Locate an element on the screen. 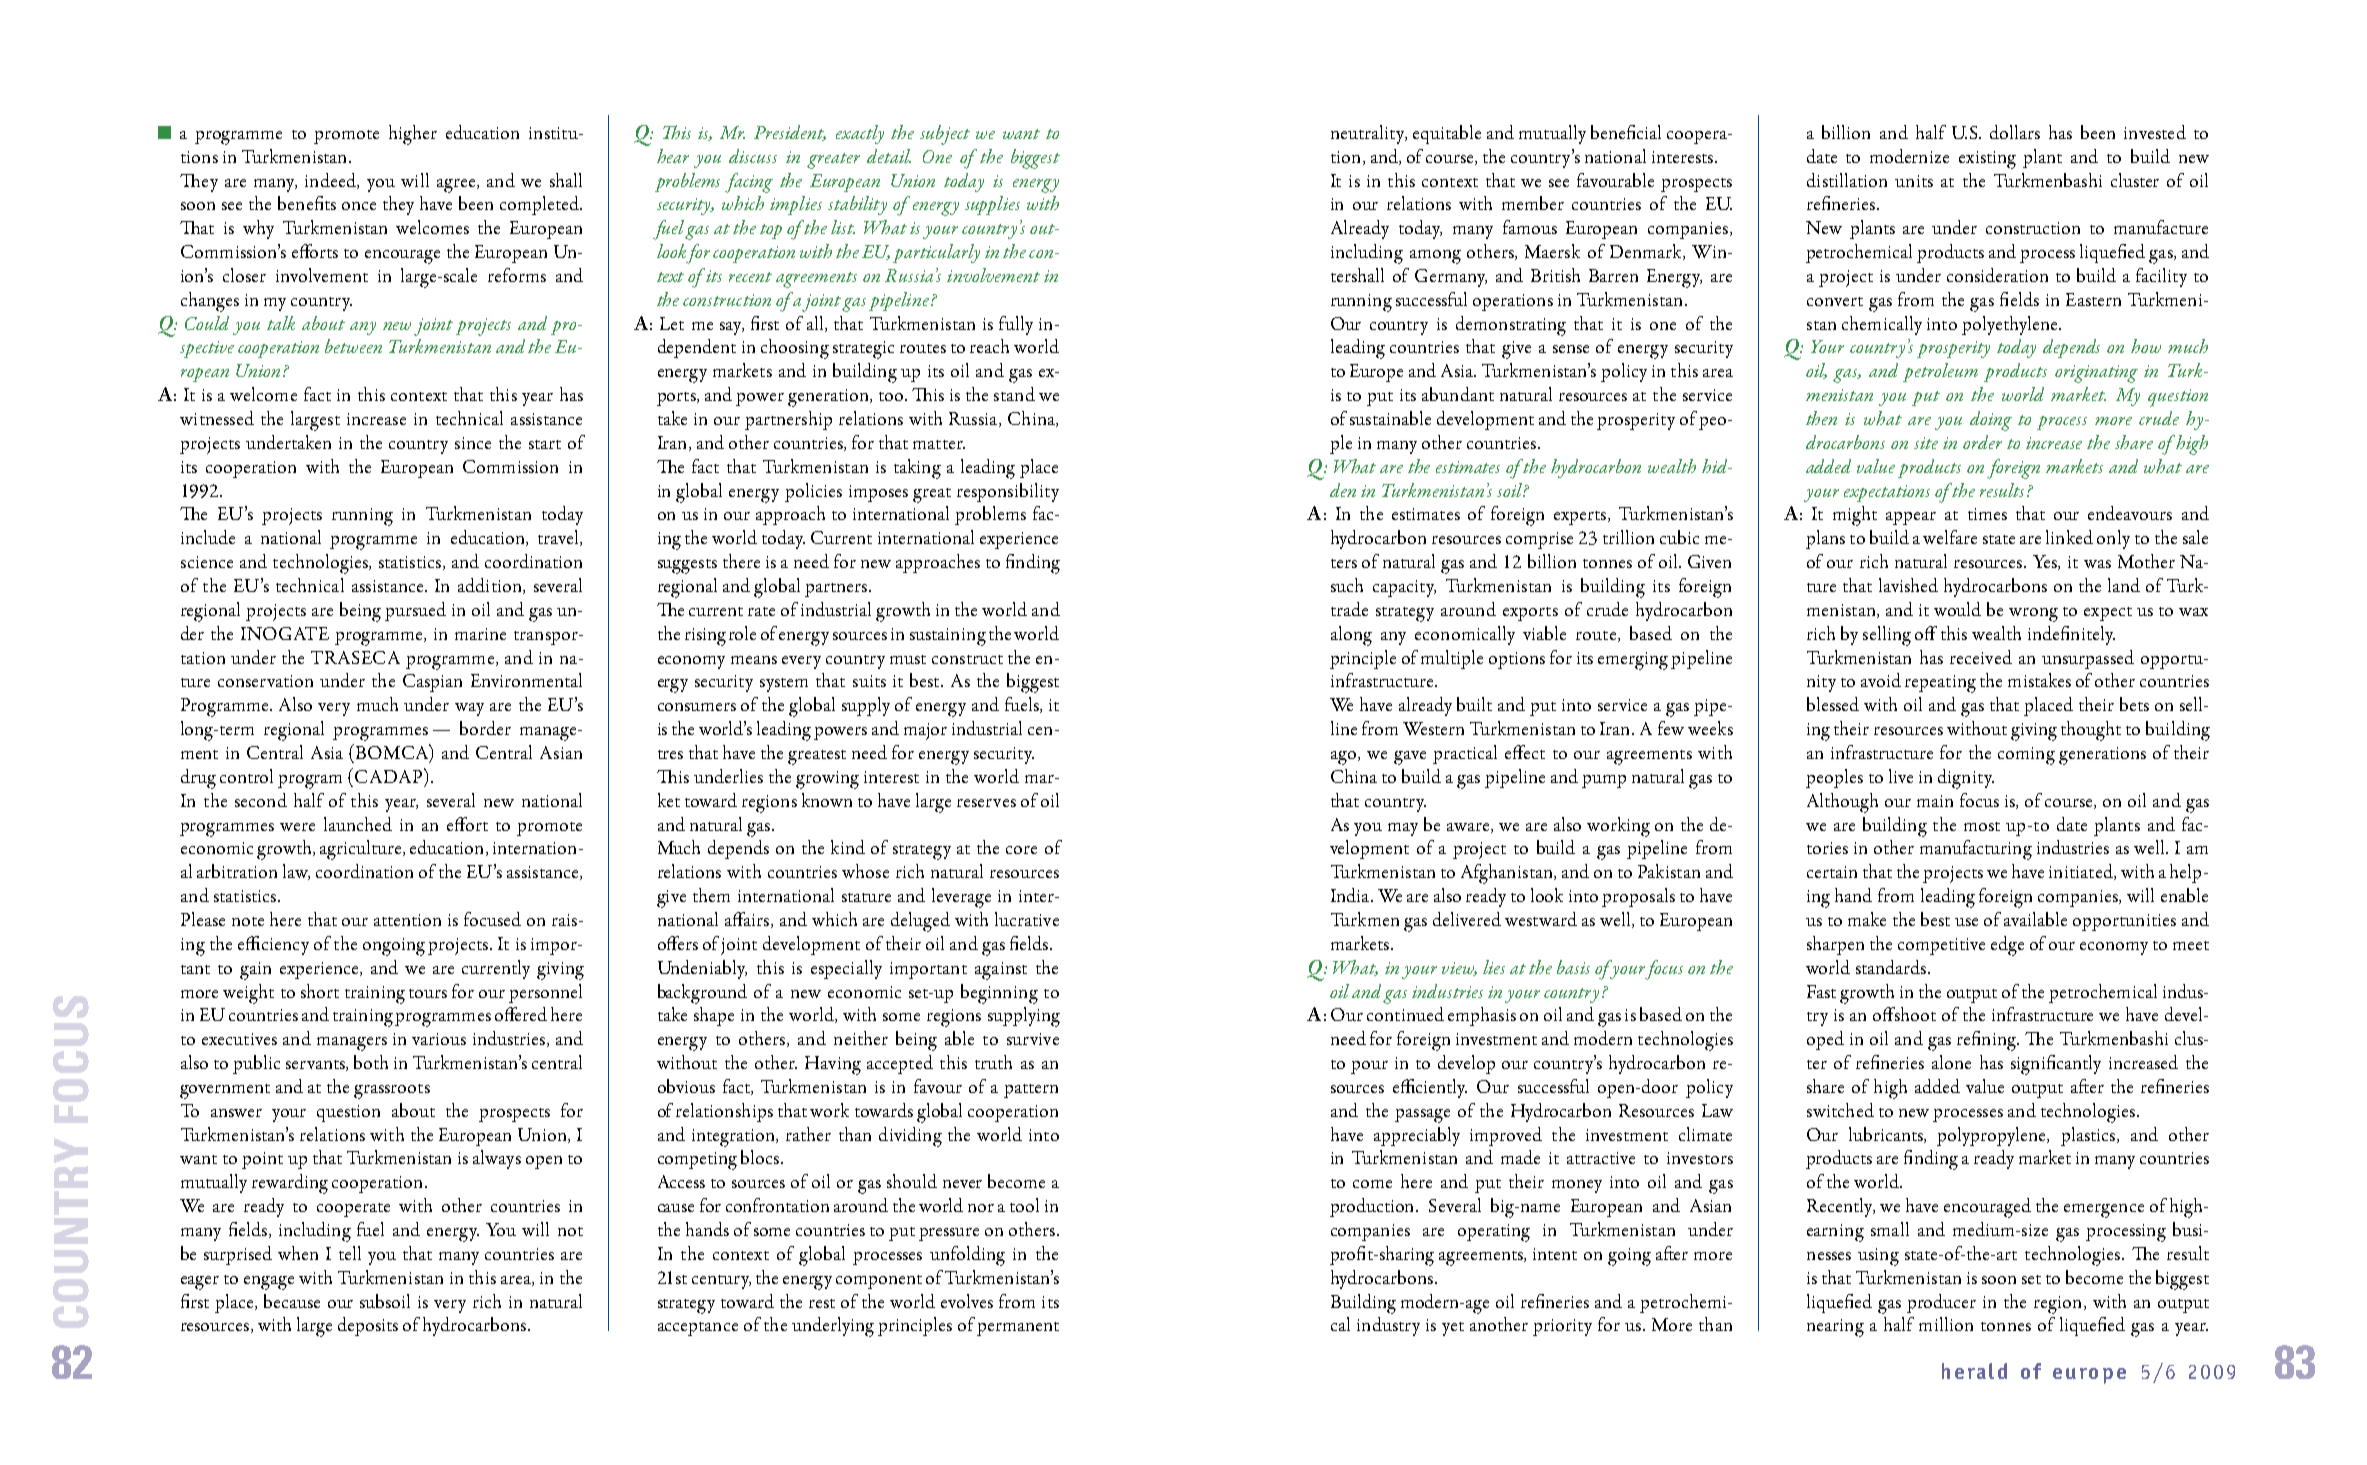  make is located at coordinates (1867, 919).
